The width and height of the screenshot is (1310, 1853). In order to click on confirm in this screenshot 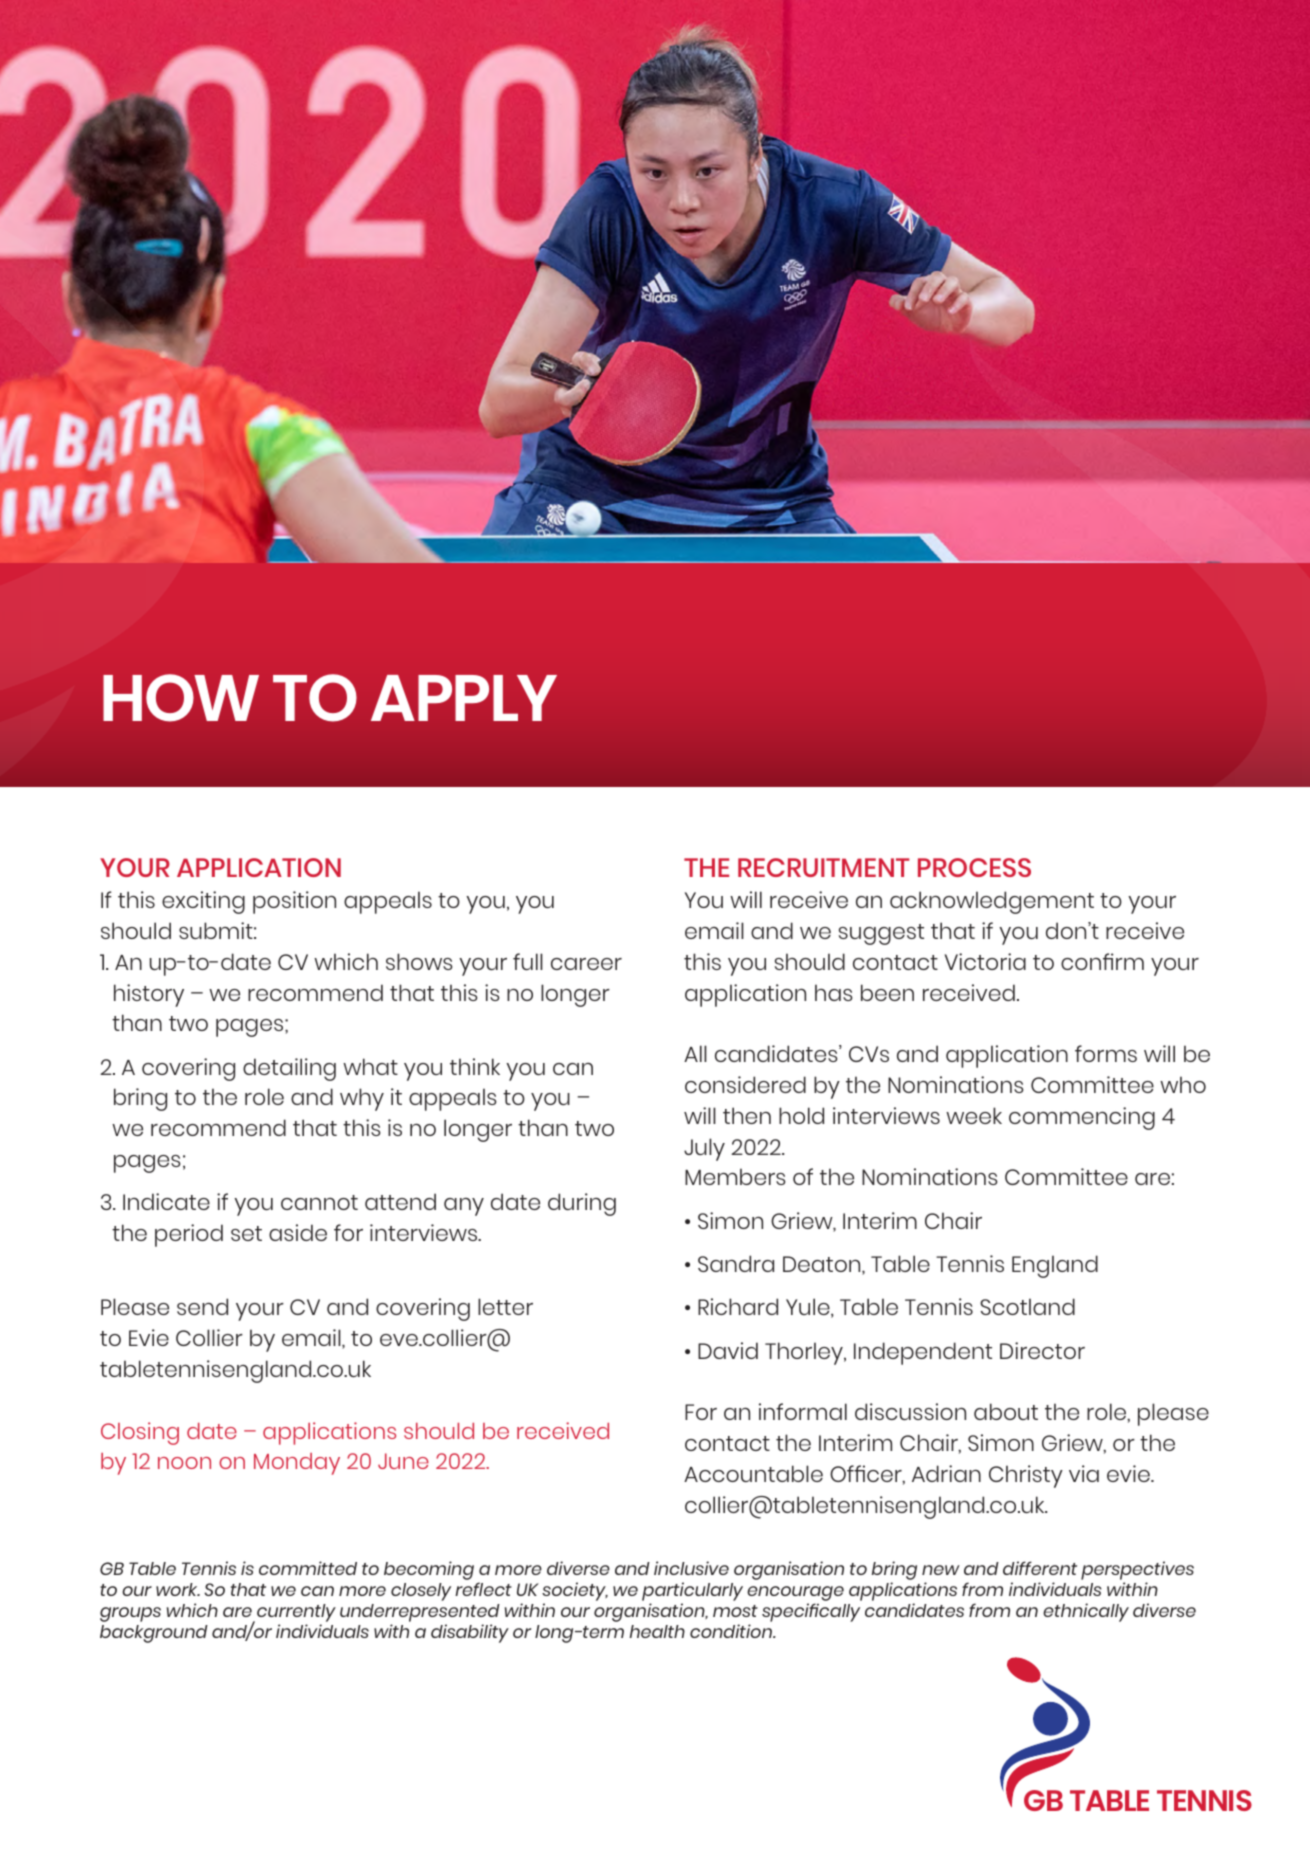, I will do `click(1102, 961)`.
